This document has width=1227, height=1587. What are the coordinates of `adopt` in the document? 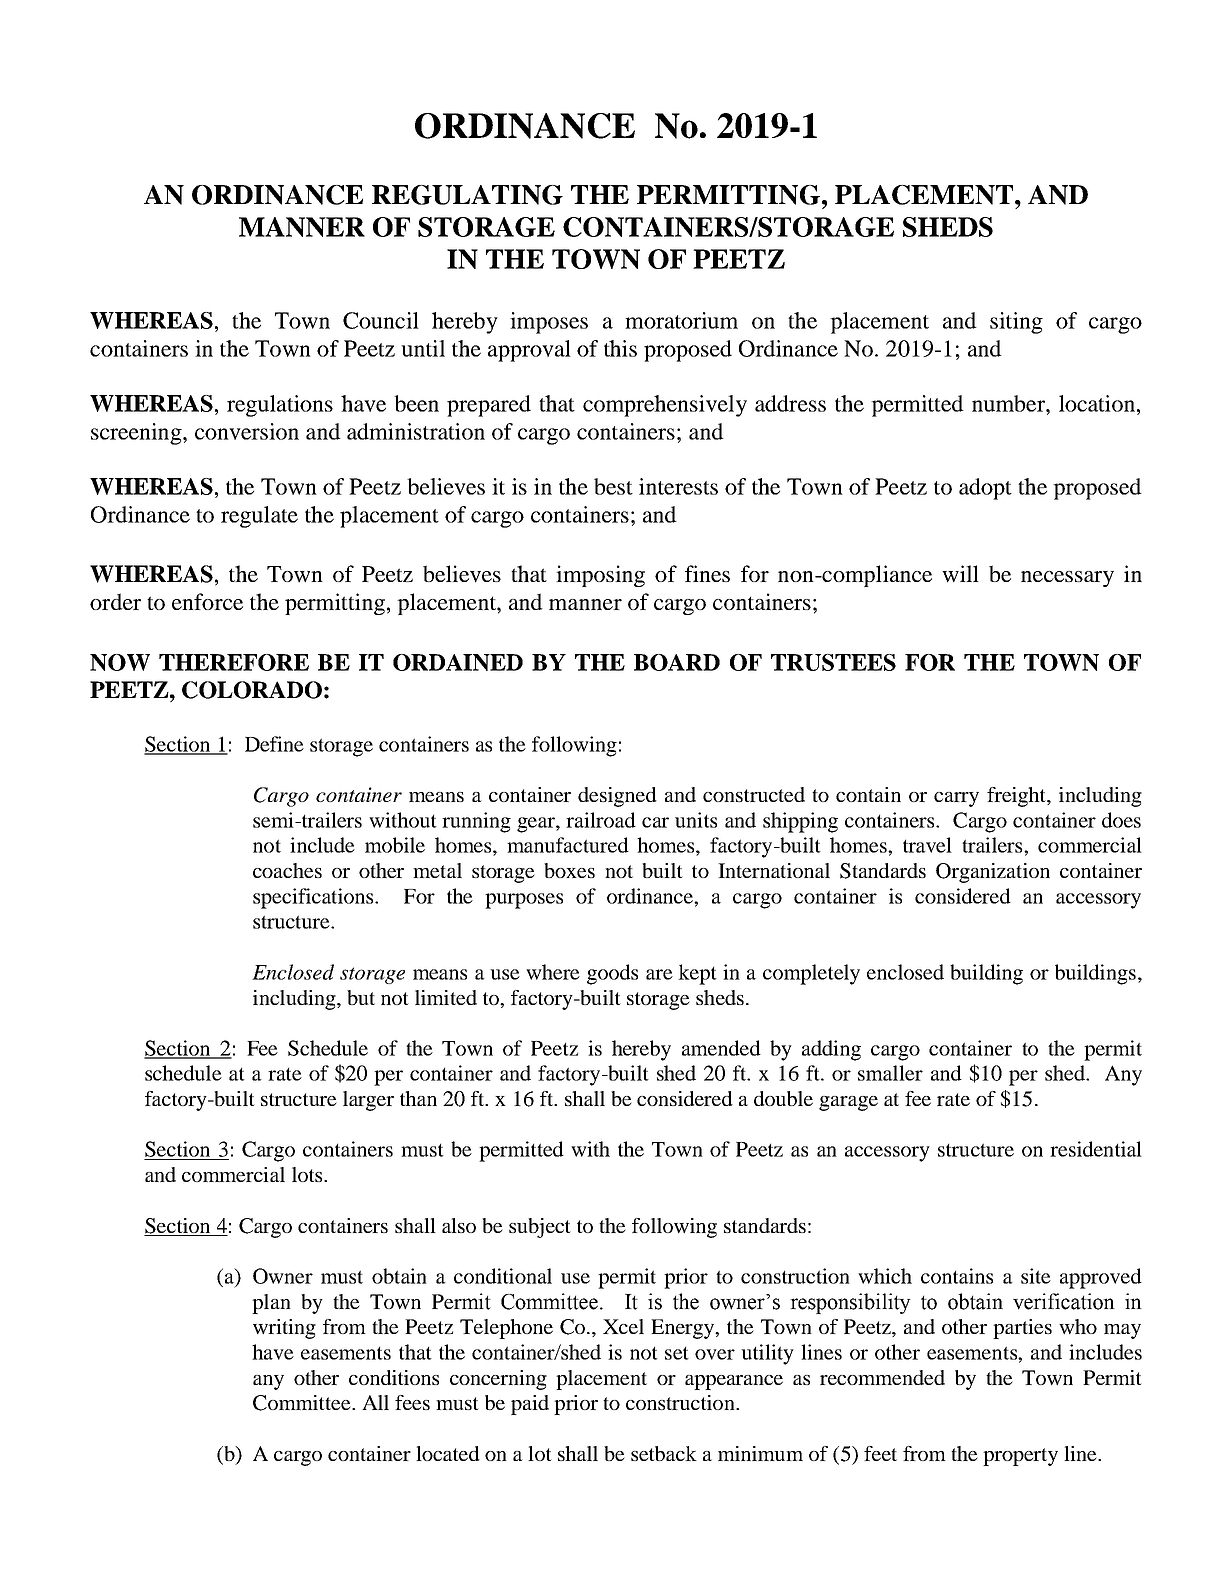 It's located at (985, 489).
